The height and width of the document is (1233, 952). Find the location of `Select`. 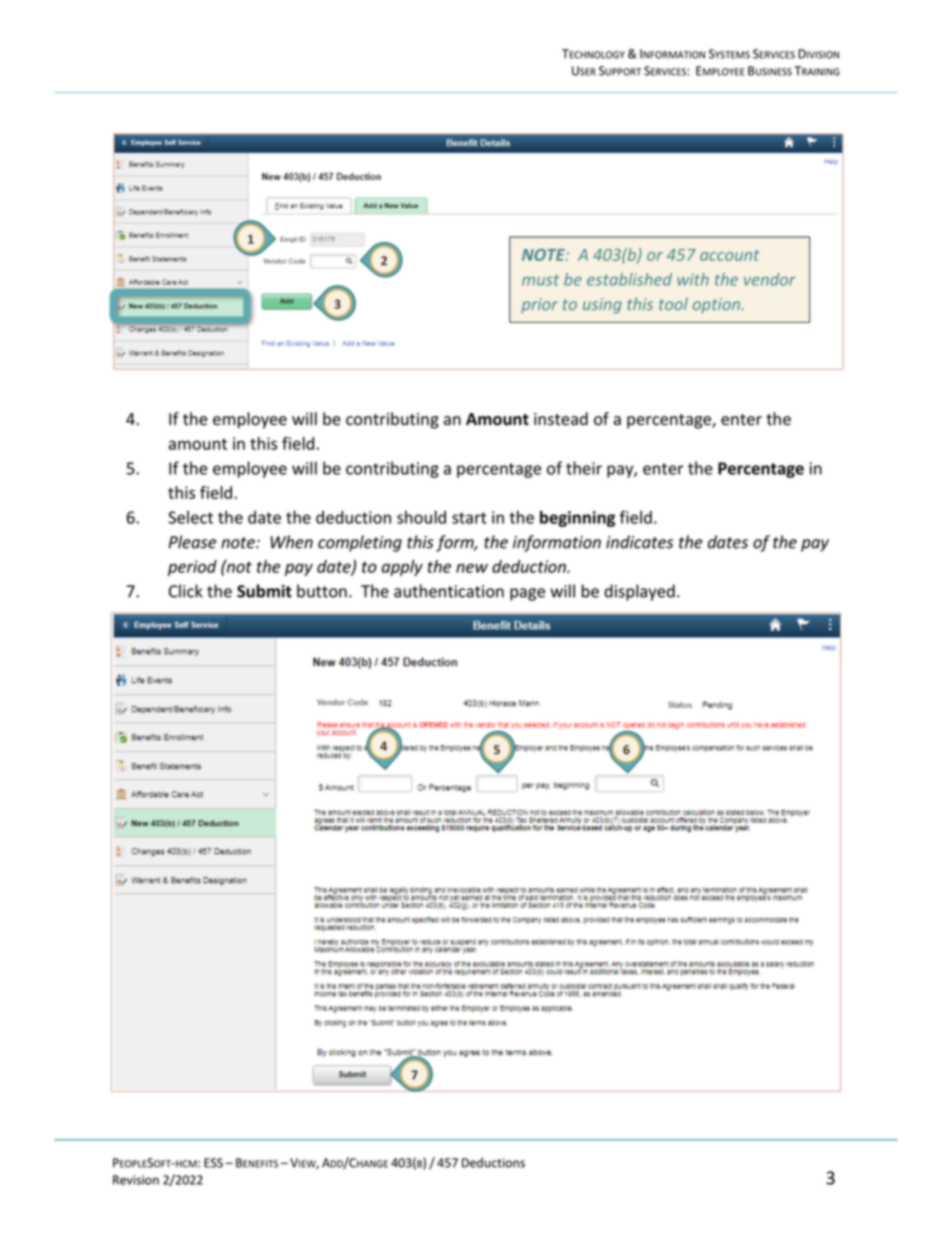

Select is located at coordinates (190, 517).
